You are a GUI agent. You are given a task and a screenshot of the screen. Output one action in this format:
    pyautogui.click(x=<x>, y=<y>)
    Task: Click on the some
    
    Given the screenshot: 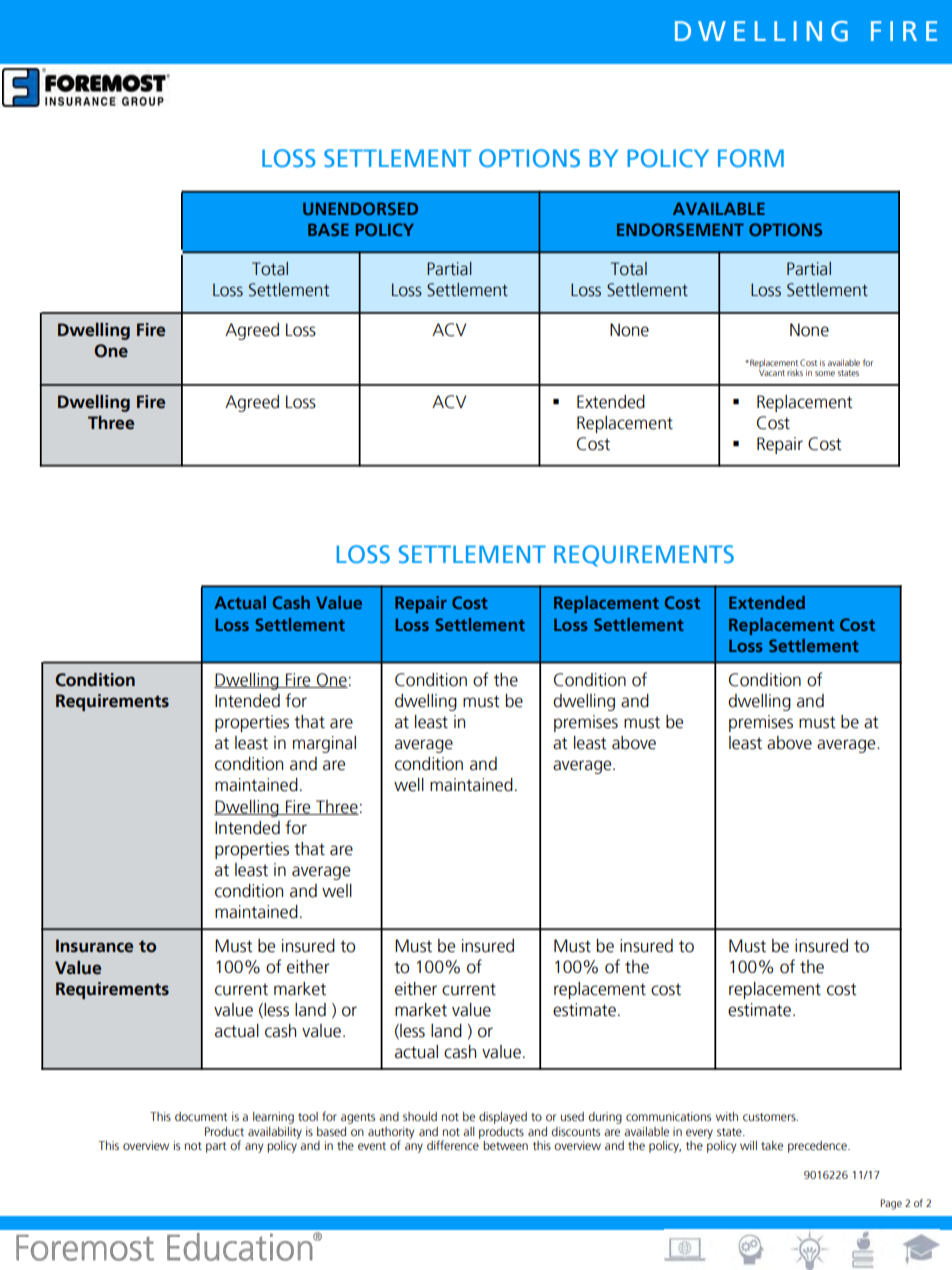 What is the action you would take?
    pyautogui.click(x=825, y=373)
